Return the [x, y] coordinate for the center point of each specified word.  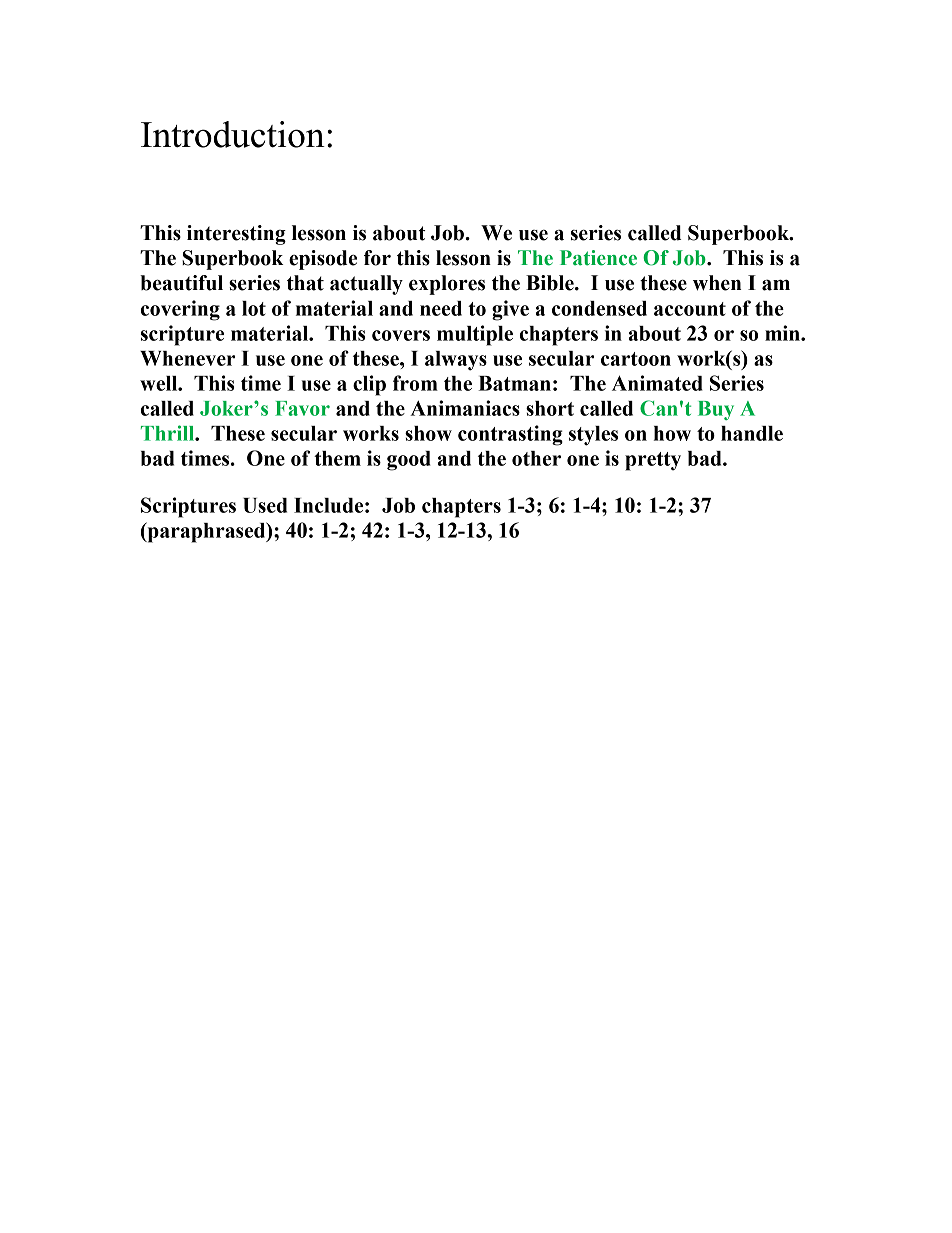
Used [265, 505]
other [536, 458]
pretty [653, 461]
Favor [302, 408]
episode [323, 260]
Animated [657, 383]
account [690, 309]
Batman [514, 383]
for [377, 258]
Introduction [233, 134]
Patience [598, 258]
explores [447, 285]
